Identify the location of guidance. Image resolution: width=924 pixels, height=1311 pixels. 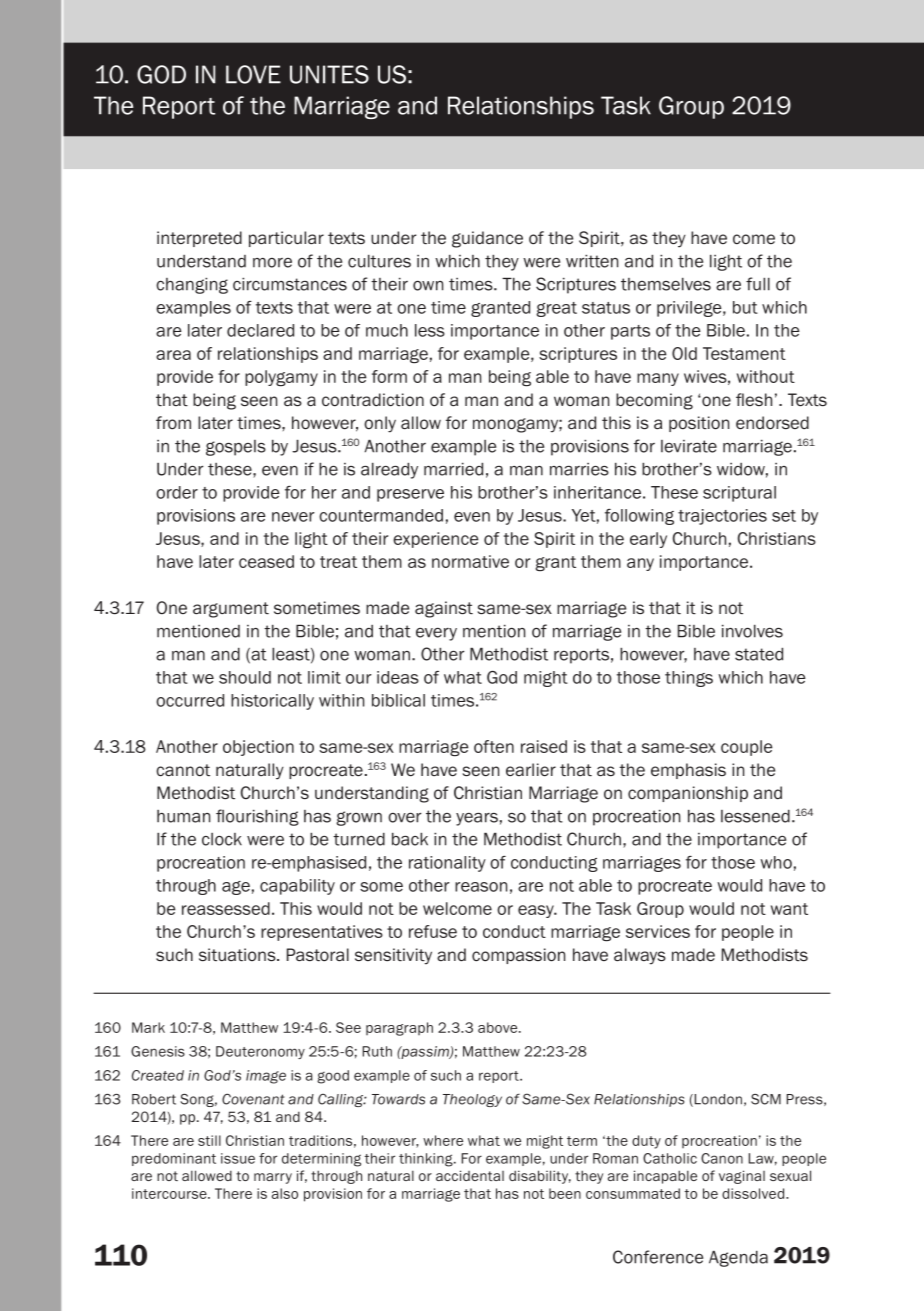
(487, 239).
